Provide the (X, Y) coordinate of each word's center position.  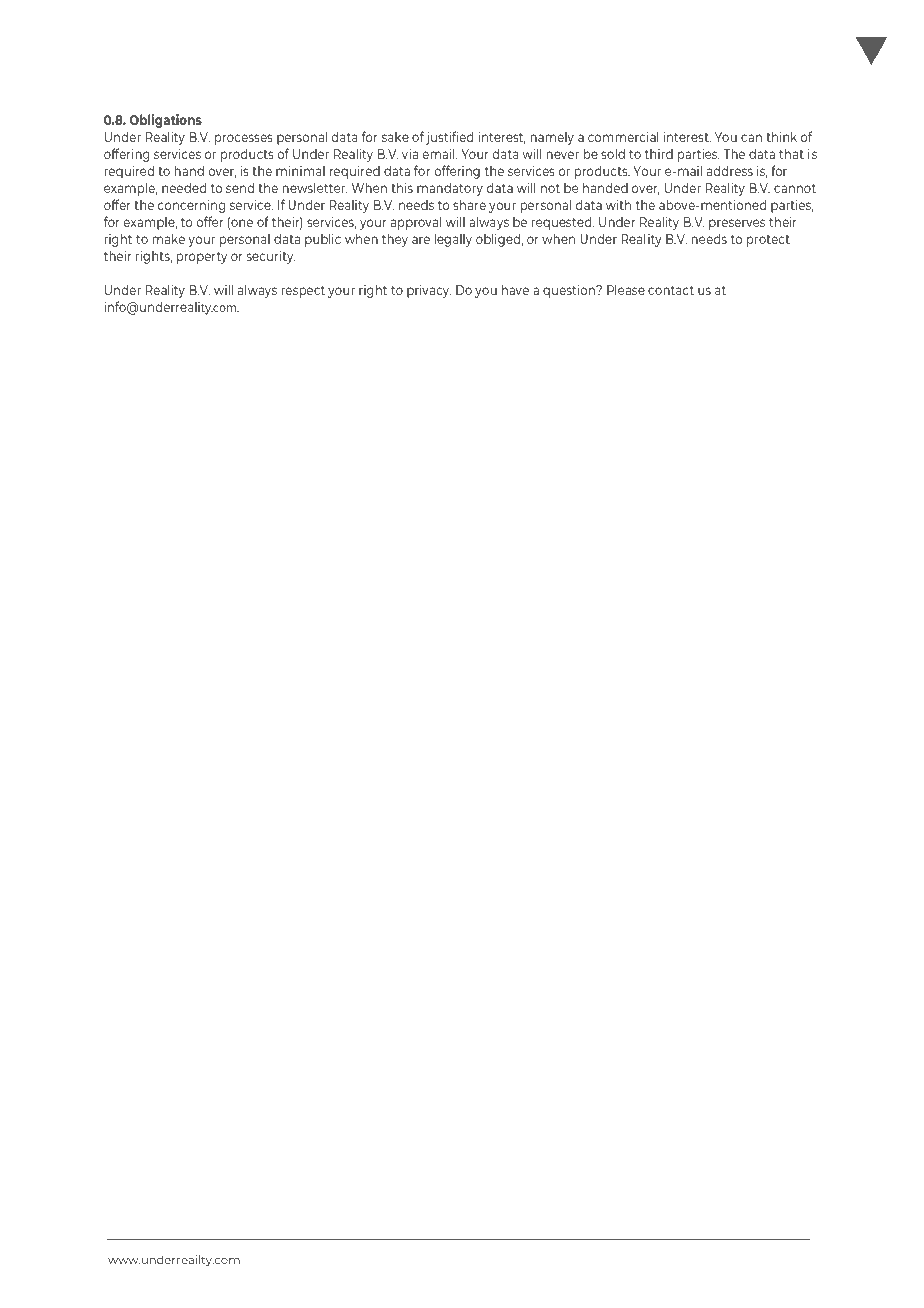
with (618, 204)
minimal (300, 170)
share (469, 204)
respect (303, 292)
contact (671, 290)
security (271, 257)
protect (768, 241)
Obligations (165, 121)
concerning (191, 206)
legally (453, 240)
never (563, 155)
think (781, 136)
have (515, 289)
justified (449, 138)
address (730, 170)
